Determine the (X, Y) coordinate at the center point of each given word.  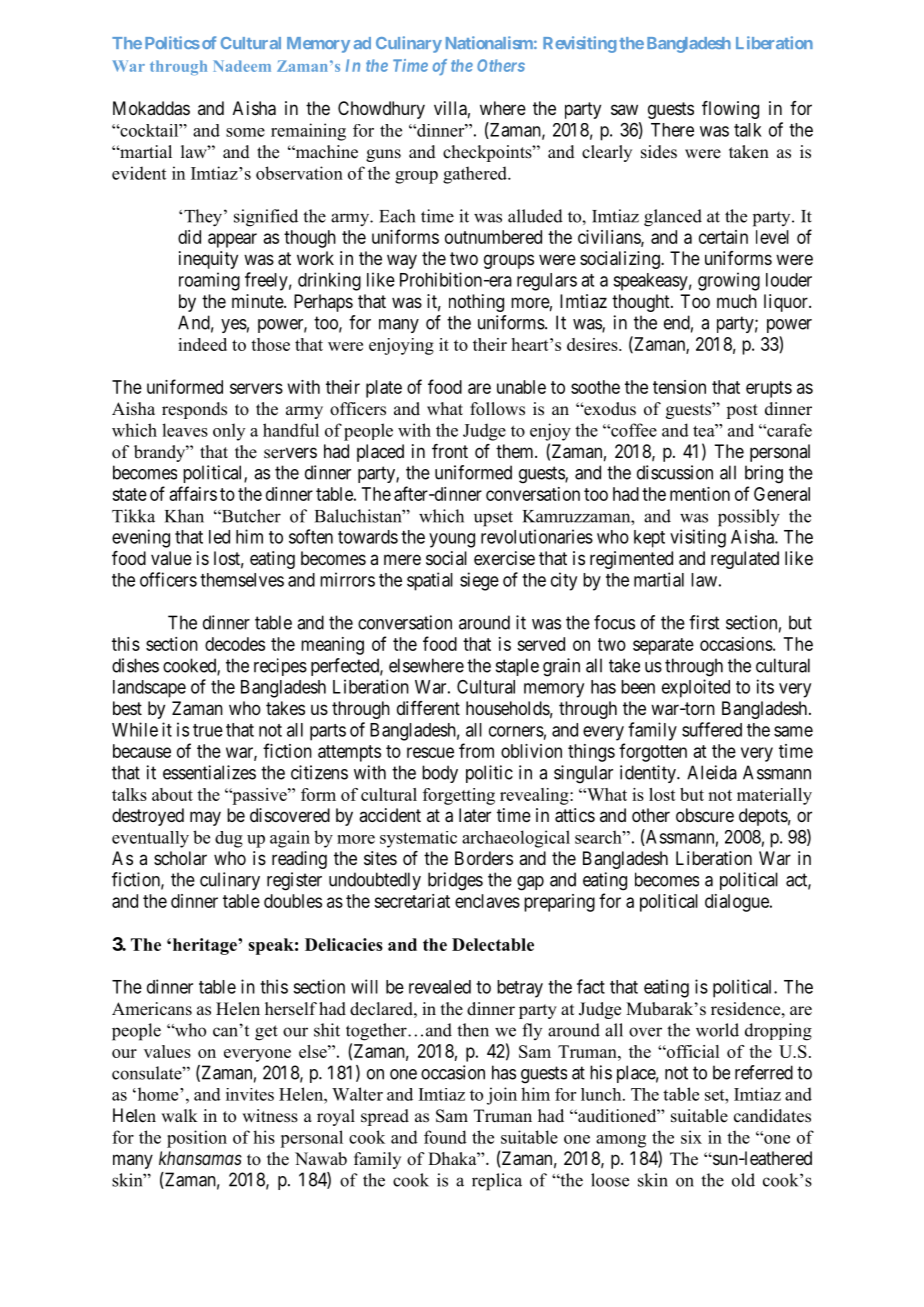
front (450, 451)
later (475, 815)
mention (700, 494)
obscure (705, 815)
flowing (730, 110)
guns (383, 155)
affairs (193, 493)
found (445, 1137)
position (197, 1139)
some (245, 132)
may (205, 818)
